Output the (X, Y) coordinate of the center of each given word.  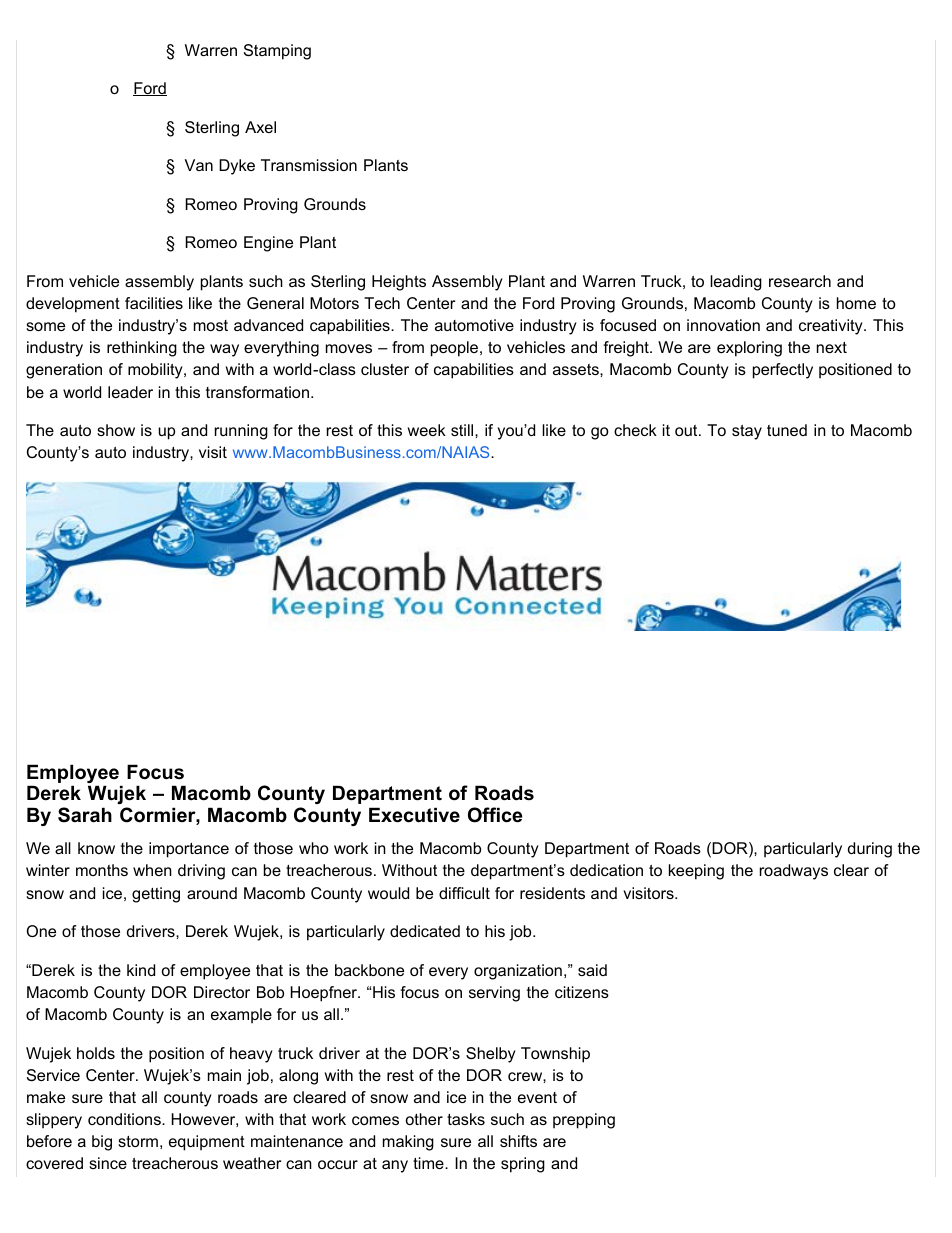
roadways (794, 872)
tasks (466, 1119)
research (800, 281)
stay (747, 432)
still (463, 430)
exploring (749, 349)
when (152, 870)
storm (138, 1141)
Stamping (277, 52)
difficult (464, 893)
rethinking (142, 349)
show (116, 430)
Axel (260, 127)
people (456, 349)
